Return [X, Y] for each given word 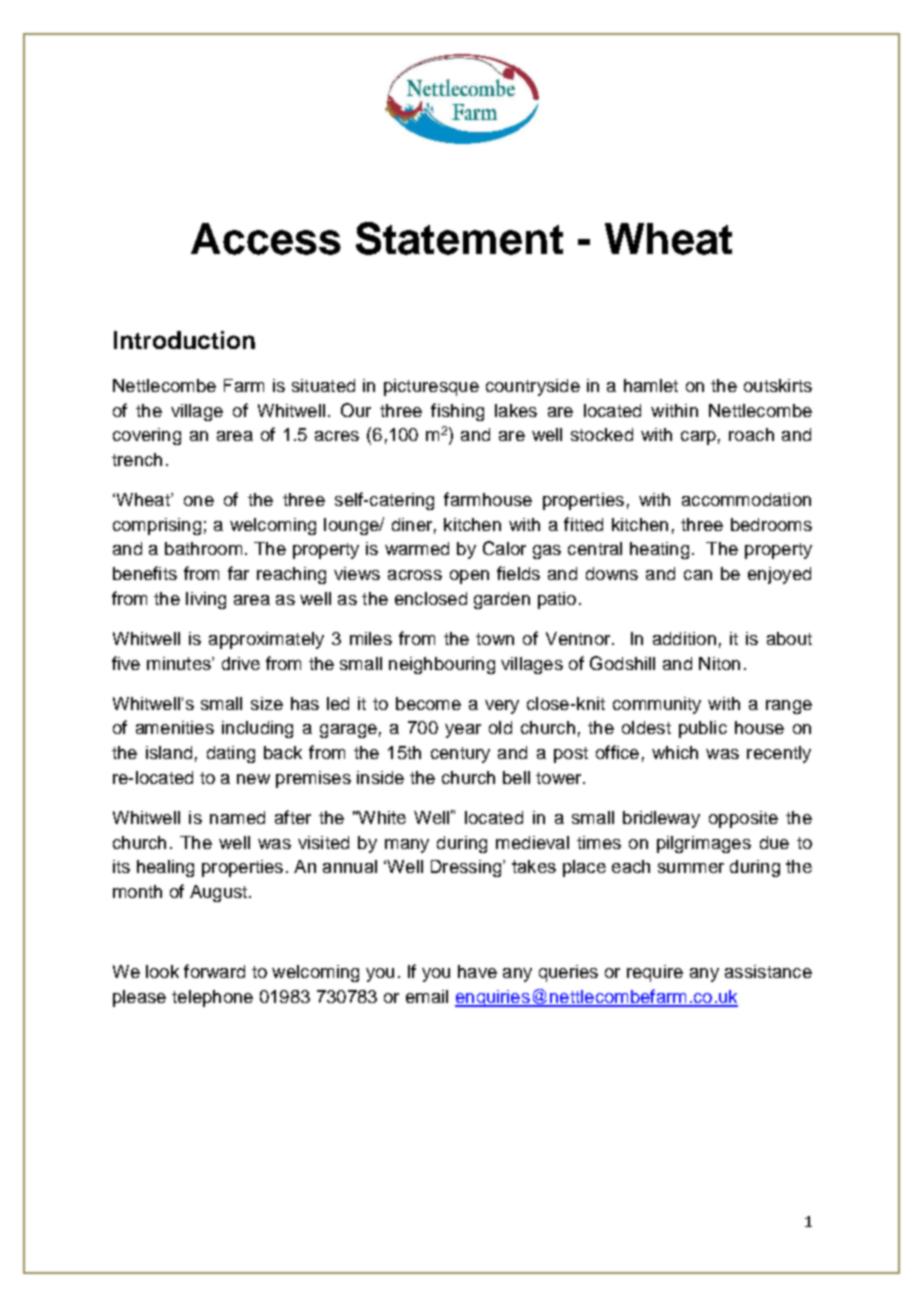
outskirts [778, 385]
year [463, 731]
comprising [157, 526]
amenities [175, 727]
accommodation [746, 499]
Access [266, 239]
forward [214, 971]
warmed [417, 548]
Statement [459, 238]
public [703, 729]
